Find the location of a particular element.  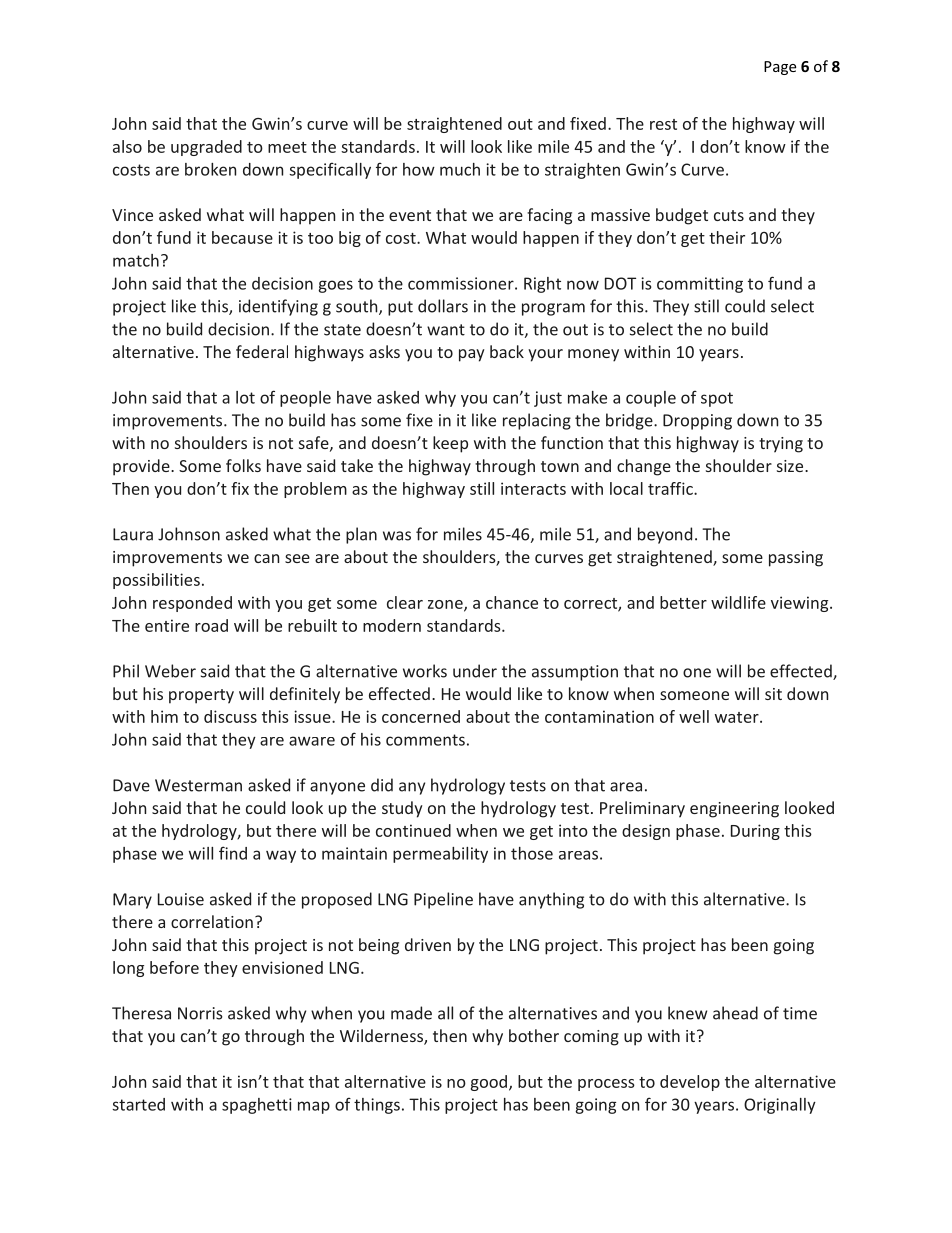

rest is located at coordinates (663, 124).
